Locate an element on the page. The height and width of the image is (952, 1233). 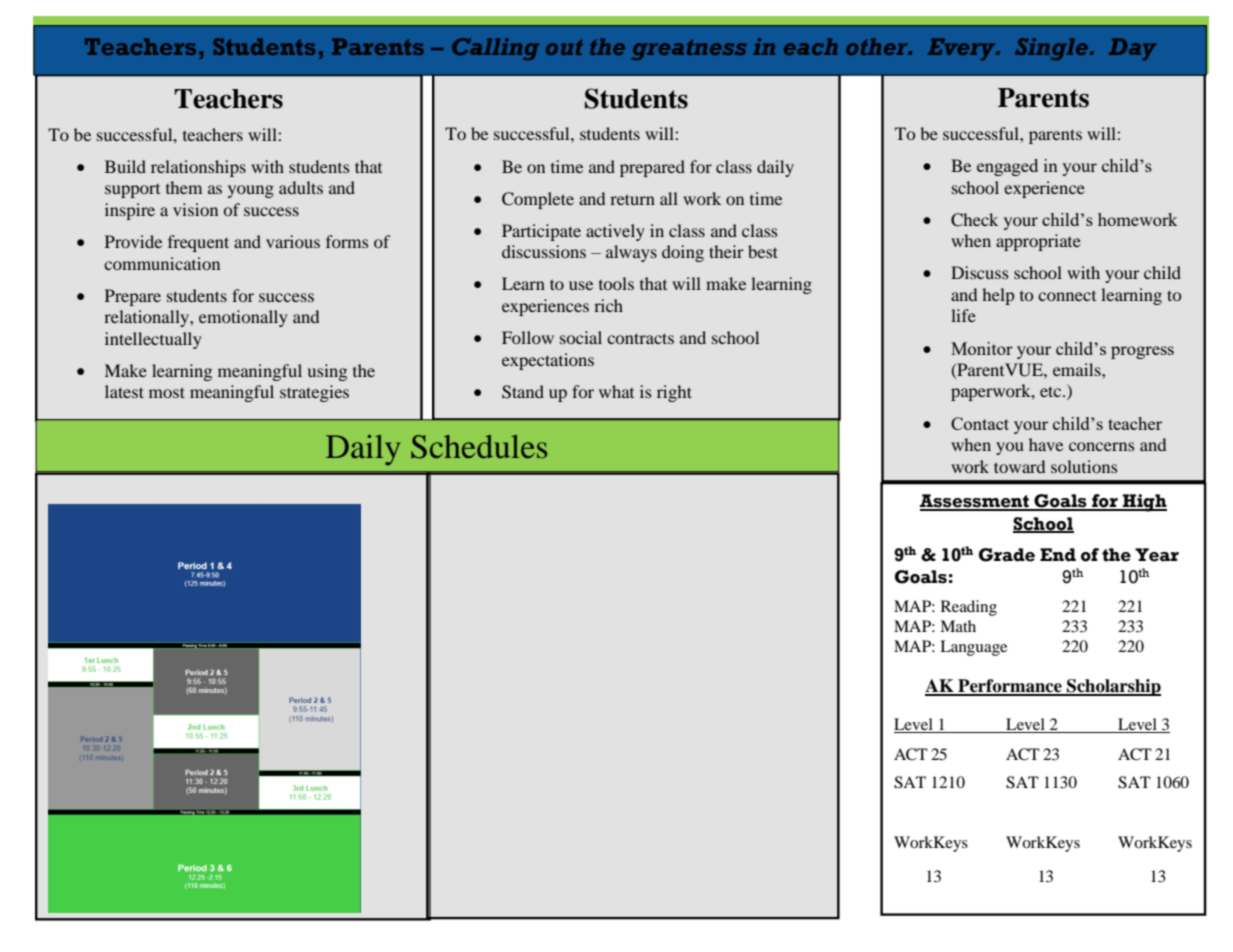
Calling is located at coordinates (495, 49).
